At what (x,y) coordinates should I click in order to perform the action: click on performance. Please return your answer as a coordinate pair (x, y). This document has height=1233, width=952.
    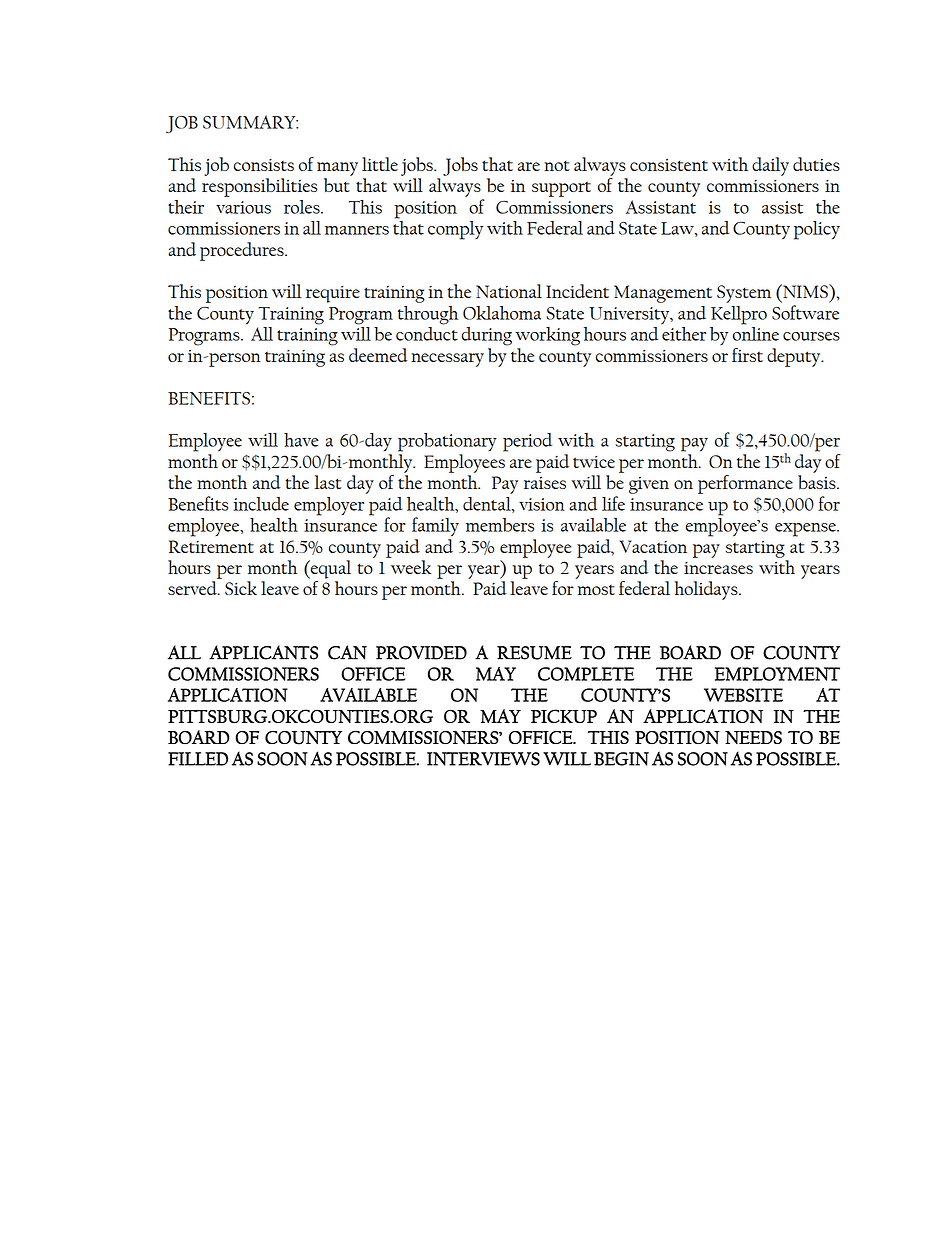
    Looking at the image, I should click on (745, 484).
